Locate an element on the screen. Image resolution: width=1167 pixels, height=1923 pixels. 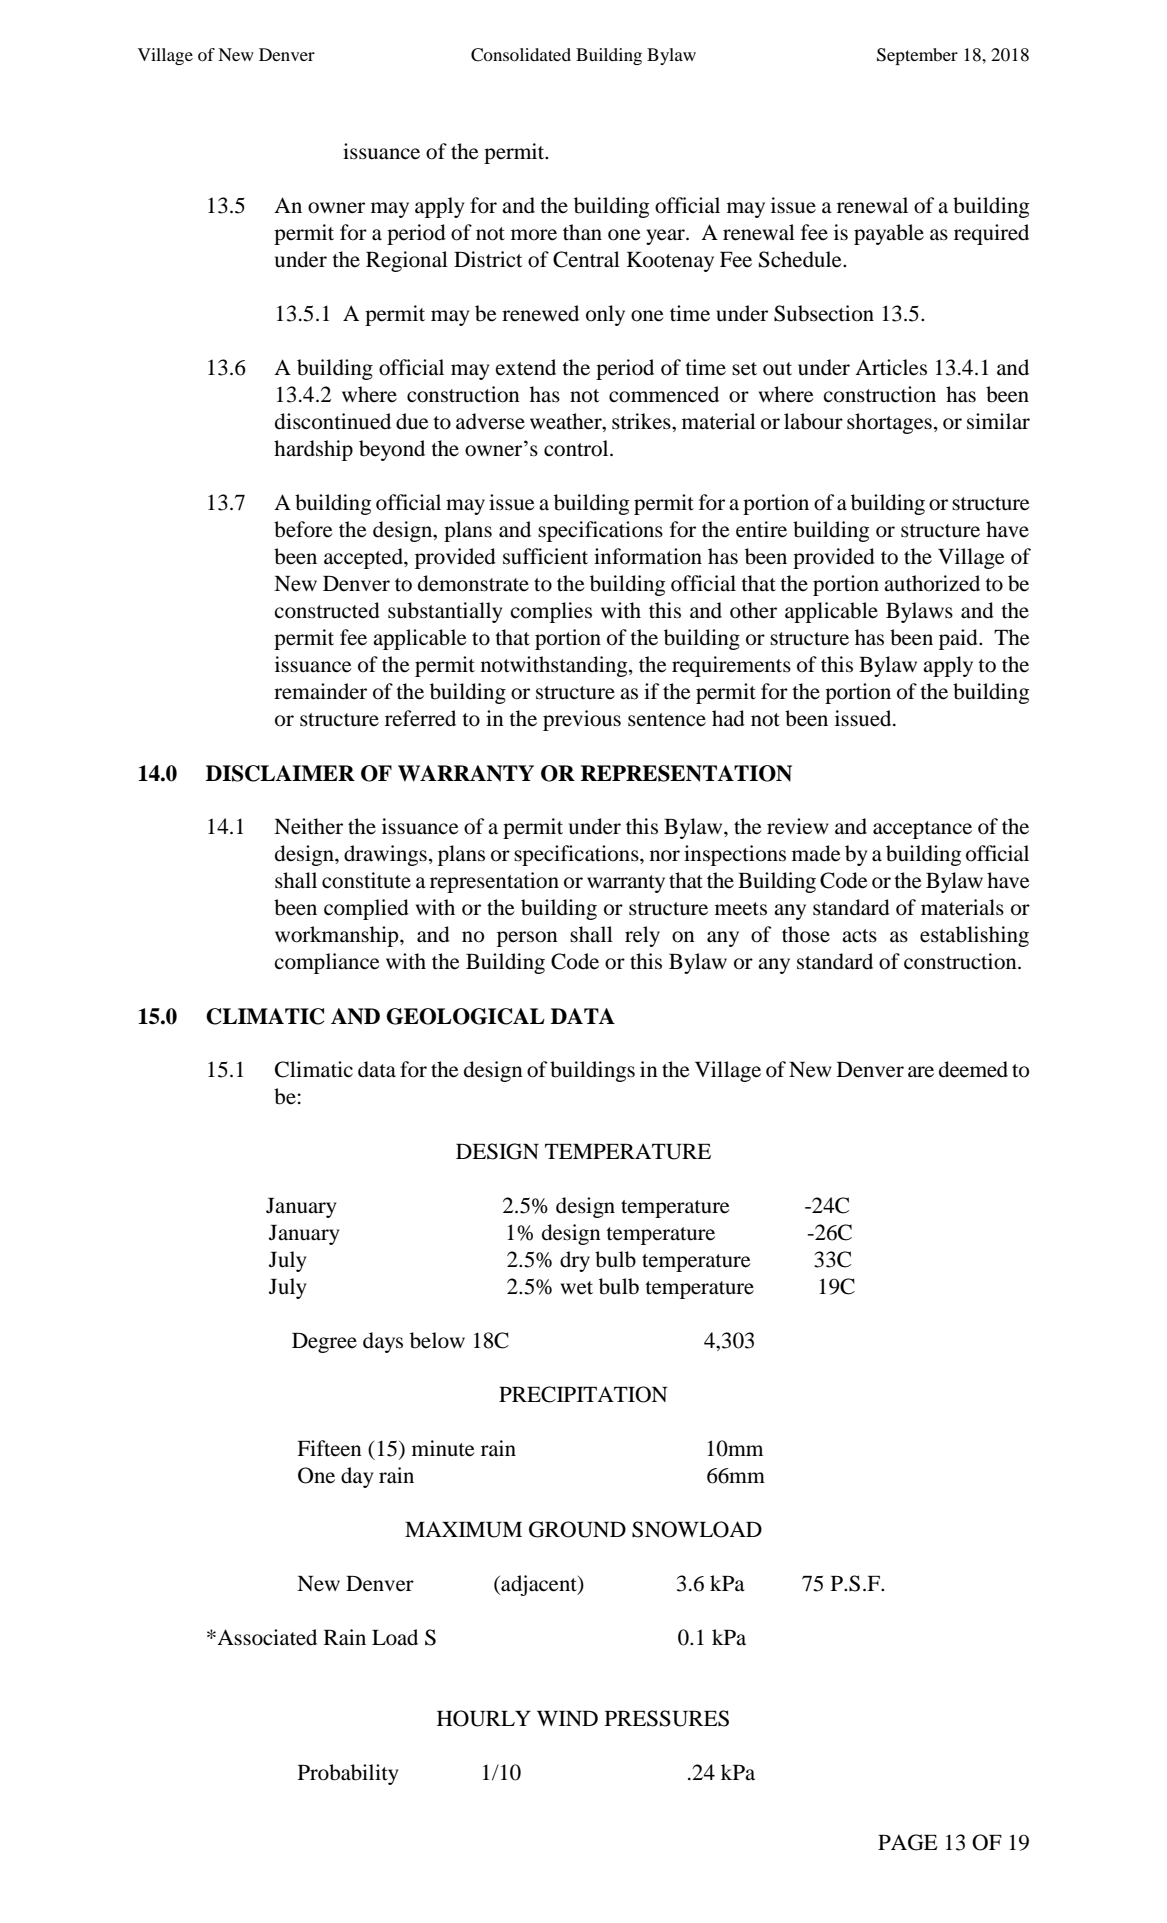
PRESSURES is located at coordinates (667, 1718).
